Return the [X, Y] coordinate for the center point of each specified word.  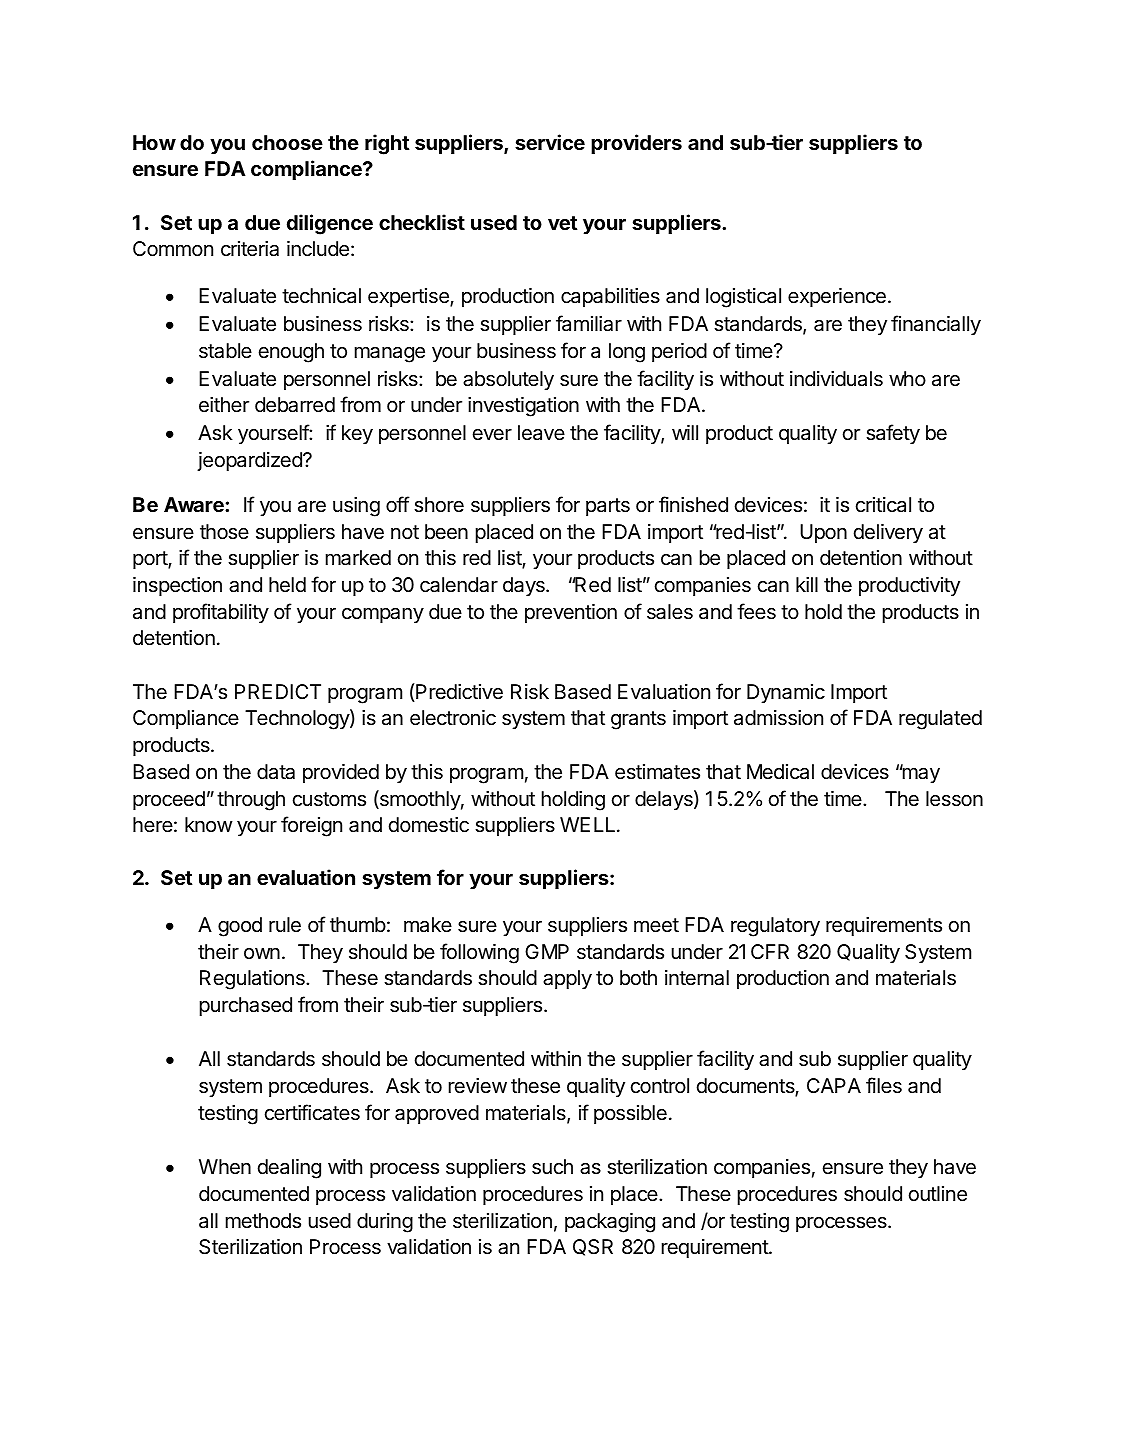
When [225, 1167]
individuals [836, 379]
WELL [589, 824]
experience [837, 297]
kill [807, 584]
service [550, 142]
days [525, 586]
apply [567, 979]
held [287, 585]
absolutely [508, 380]
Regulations [253, 980]
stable [225, 351]
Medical [780, 772]
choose [287, 142]
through [251, 801]
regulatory [775, 927]
